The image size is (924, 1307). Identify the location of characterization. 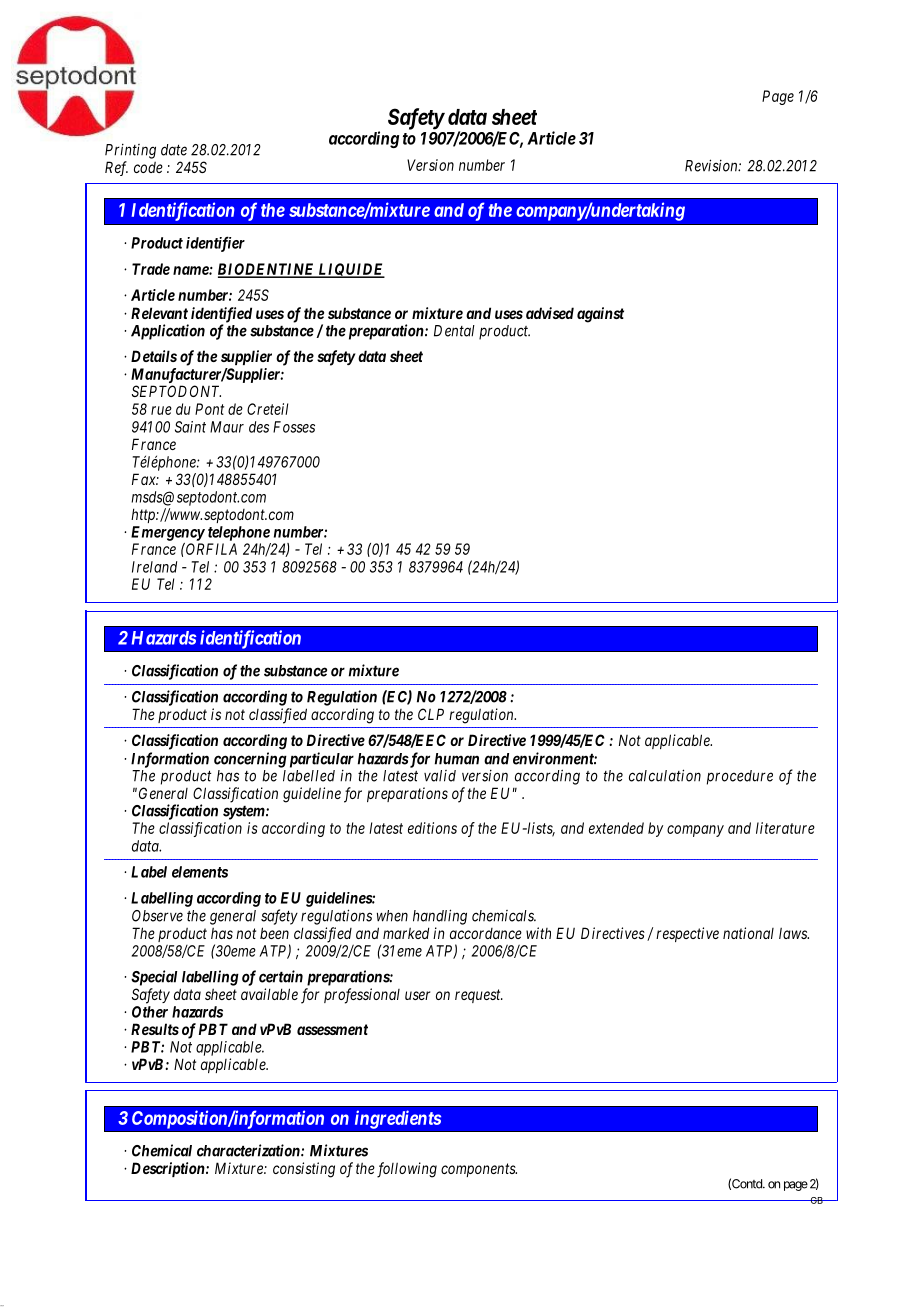
(249, 1150).
